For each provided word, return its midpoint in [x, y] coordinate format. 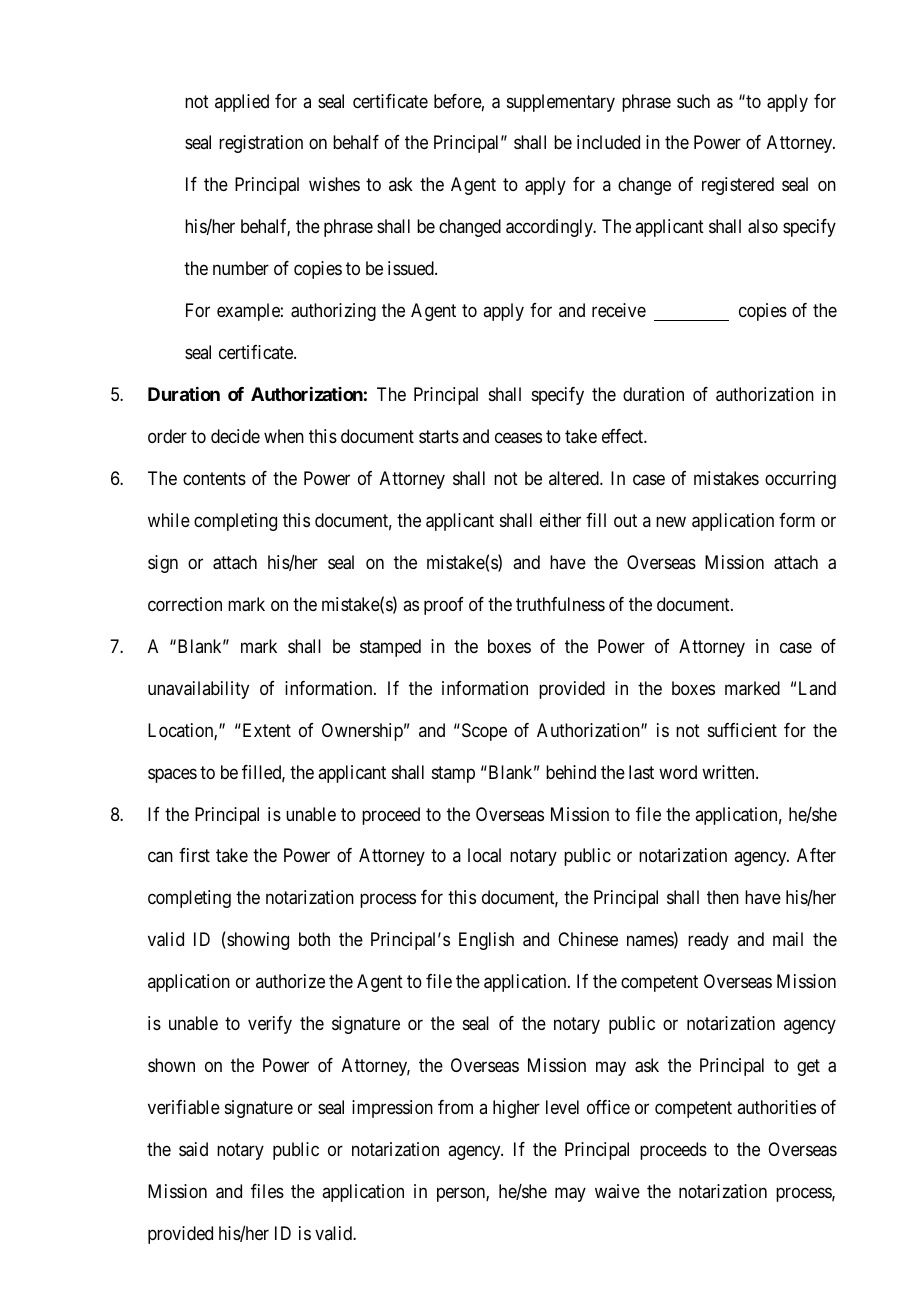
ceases [518, 438]
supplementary [561, 103]
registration [261, 144]
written [729, 772]
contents [214, 478]
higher [516, 1109]
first [194, 855]
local [484, 855]
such [693, 101]
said [193, 1149]
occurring [800, 480]
